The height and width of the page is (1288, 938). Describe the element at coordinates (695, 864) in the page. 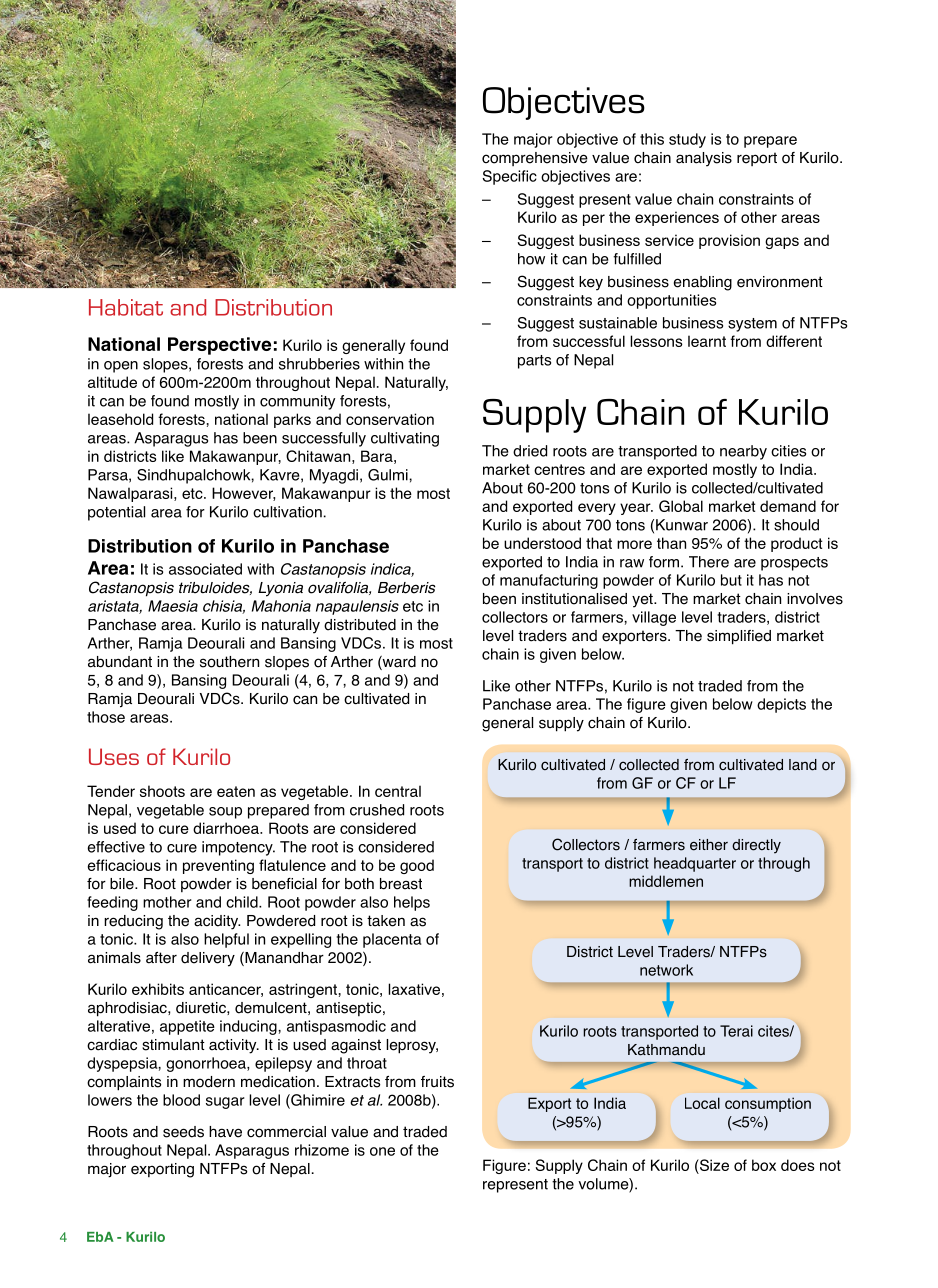

I see `headquarter` at that location.
